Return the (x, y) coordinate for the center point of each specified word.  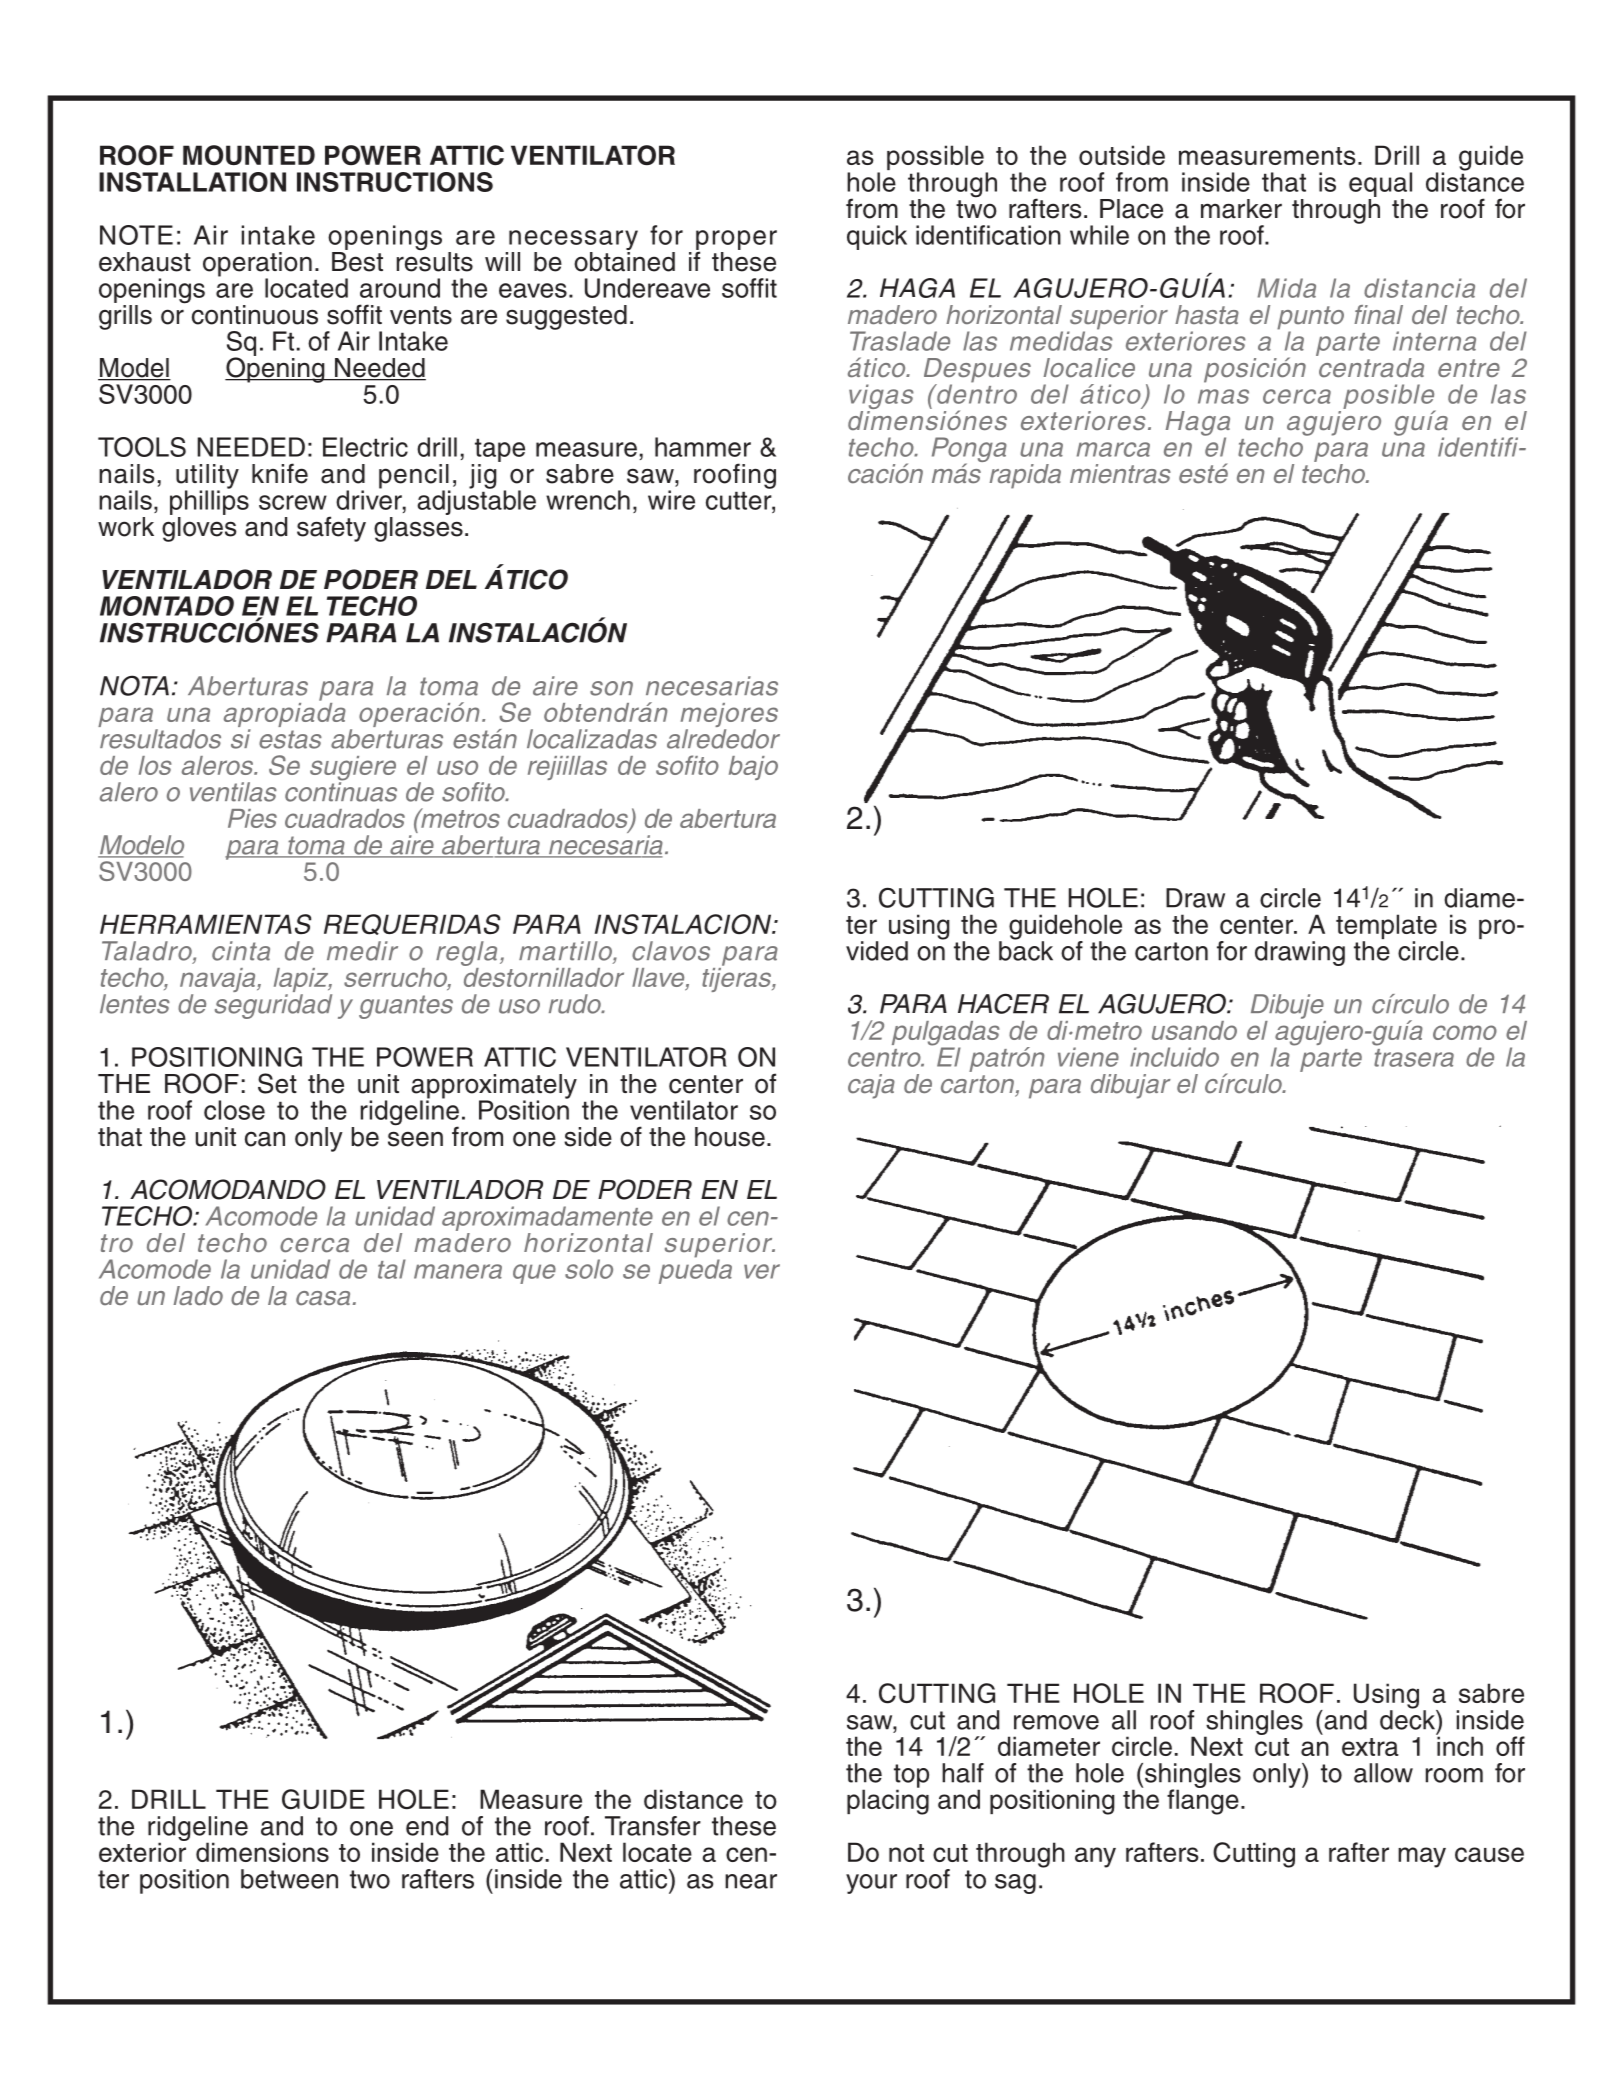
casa (323, 1298)
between (289, 1879)
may (1422, 1857)
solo (589, 1269)
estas (290, 739)
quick (877, 237)
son (611, 688)
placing (888, 1801)
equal (1380, 184)
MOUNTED (249, 155)
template (1386, 928)
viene (1088, 1057)
